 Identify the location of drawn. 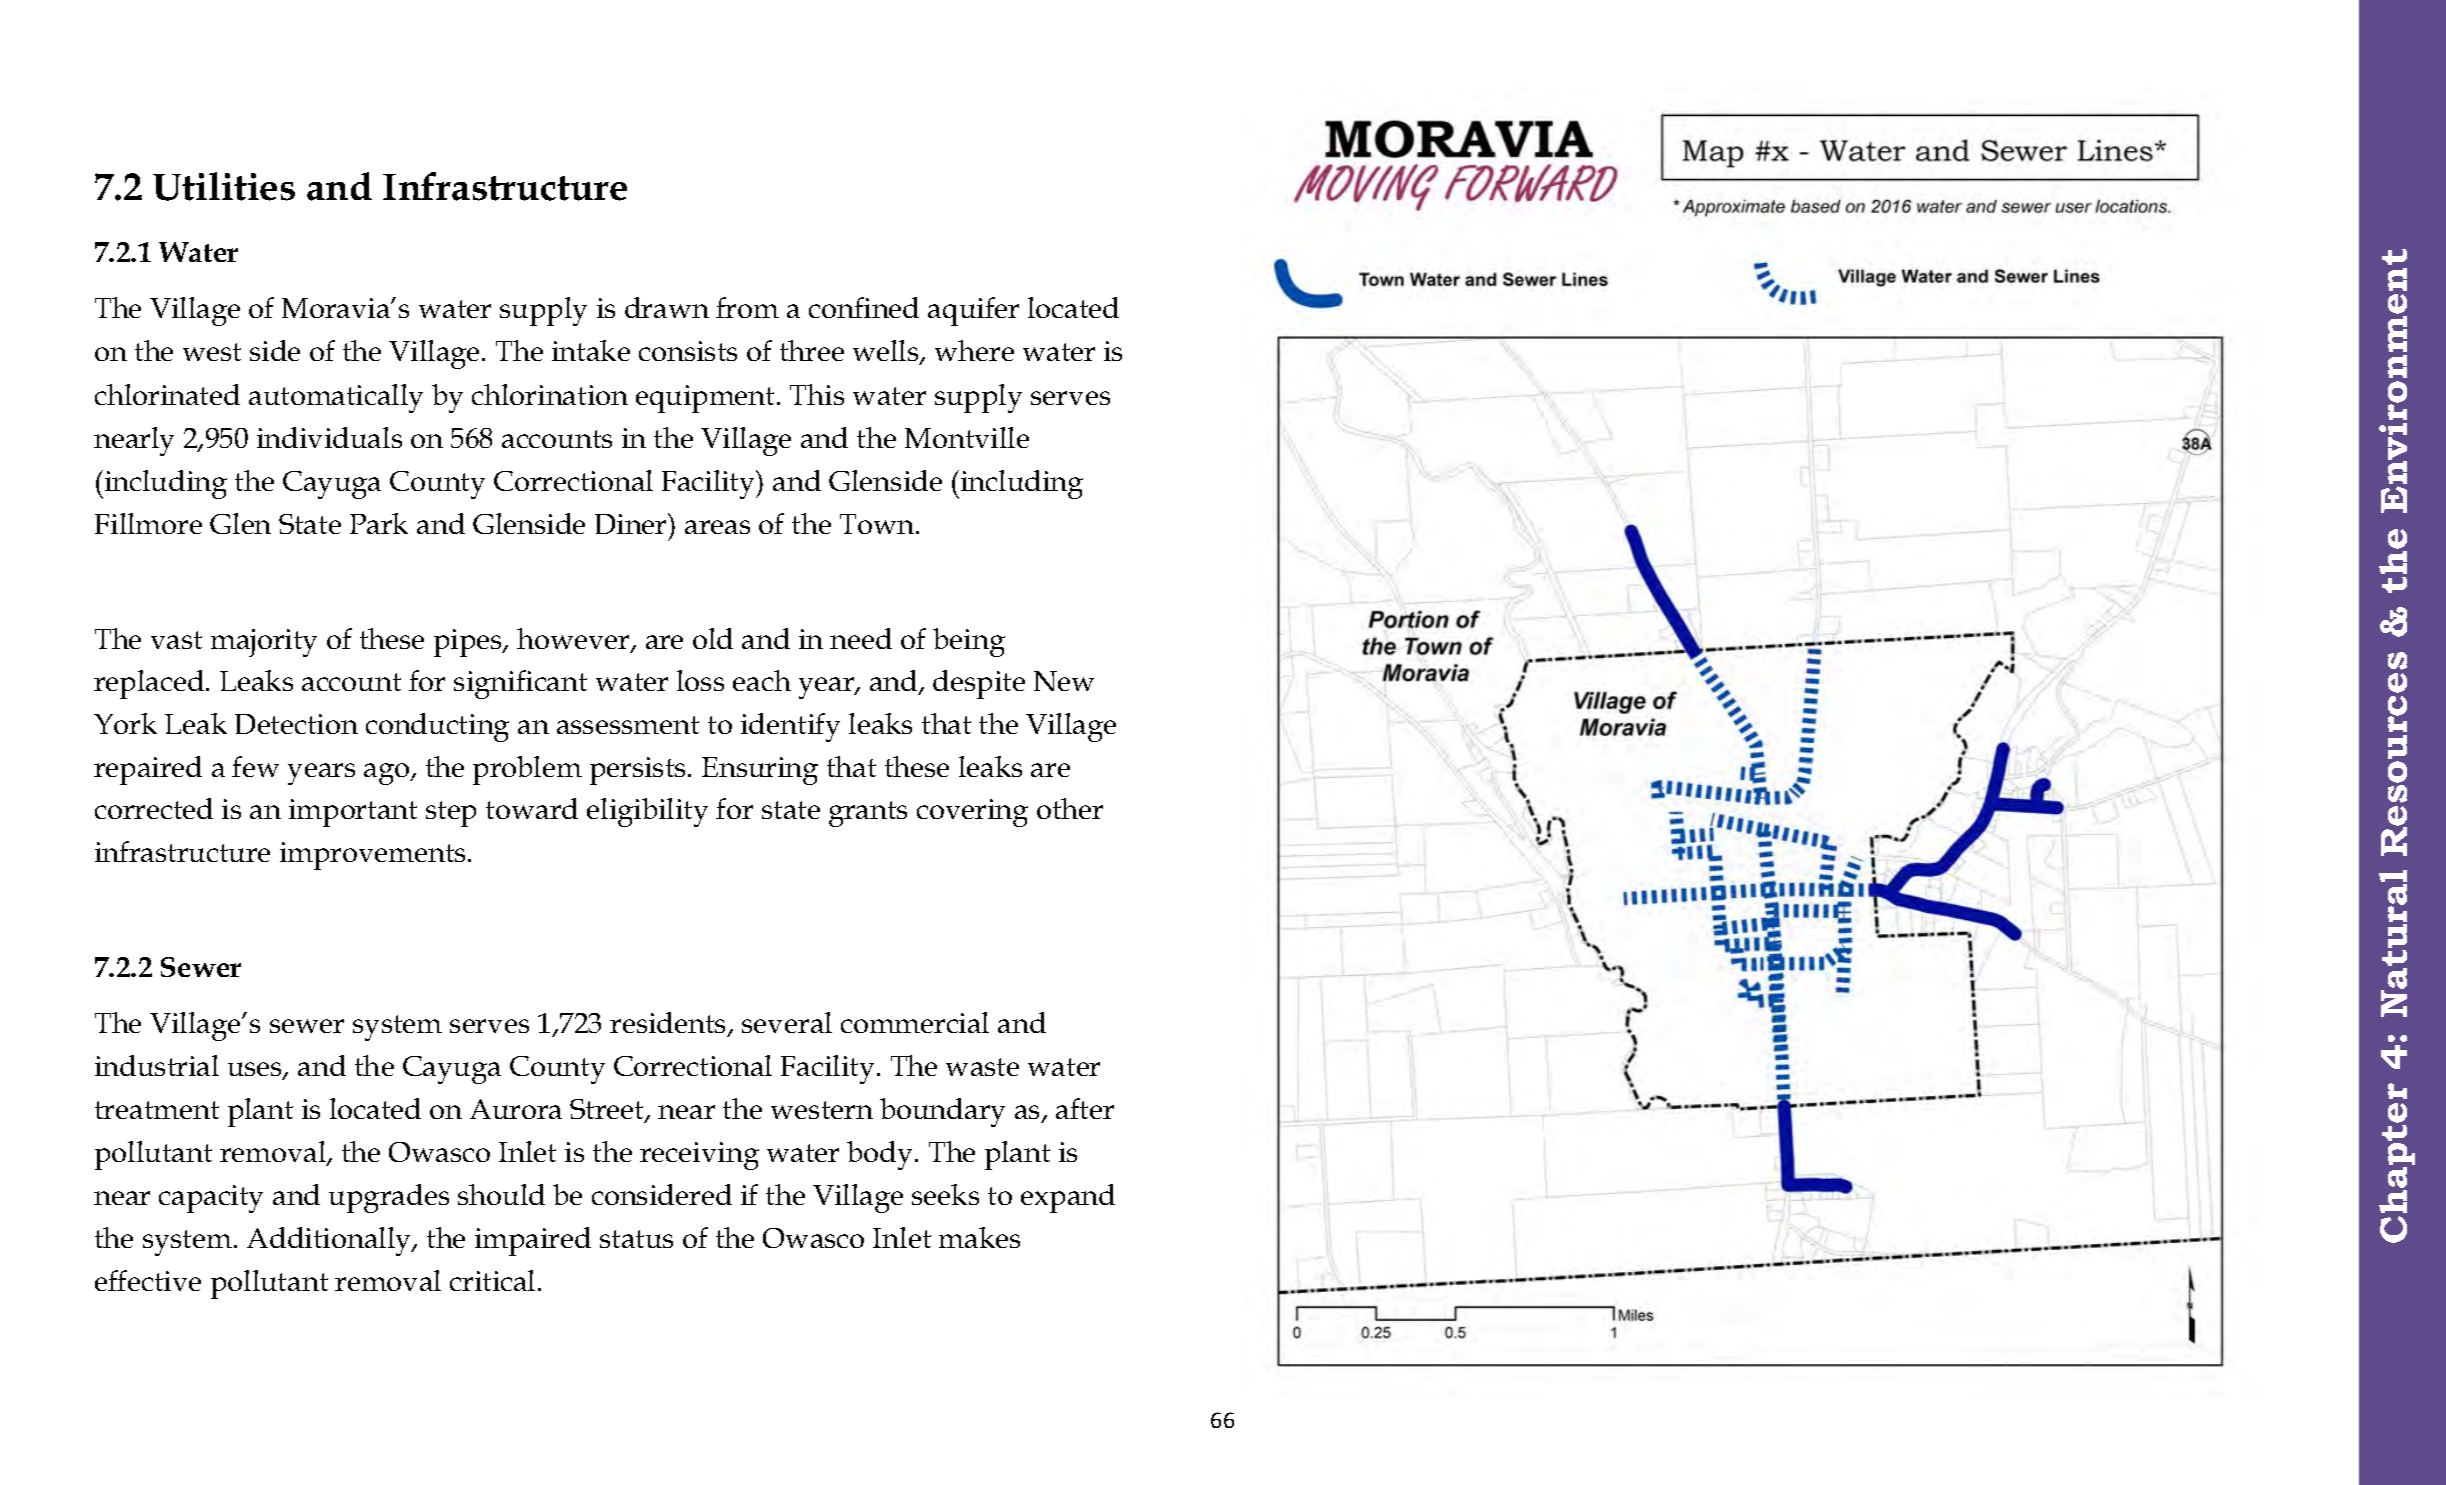
(667, 307).
